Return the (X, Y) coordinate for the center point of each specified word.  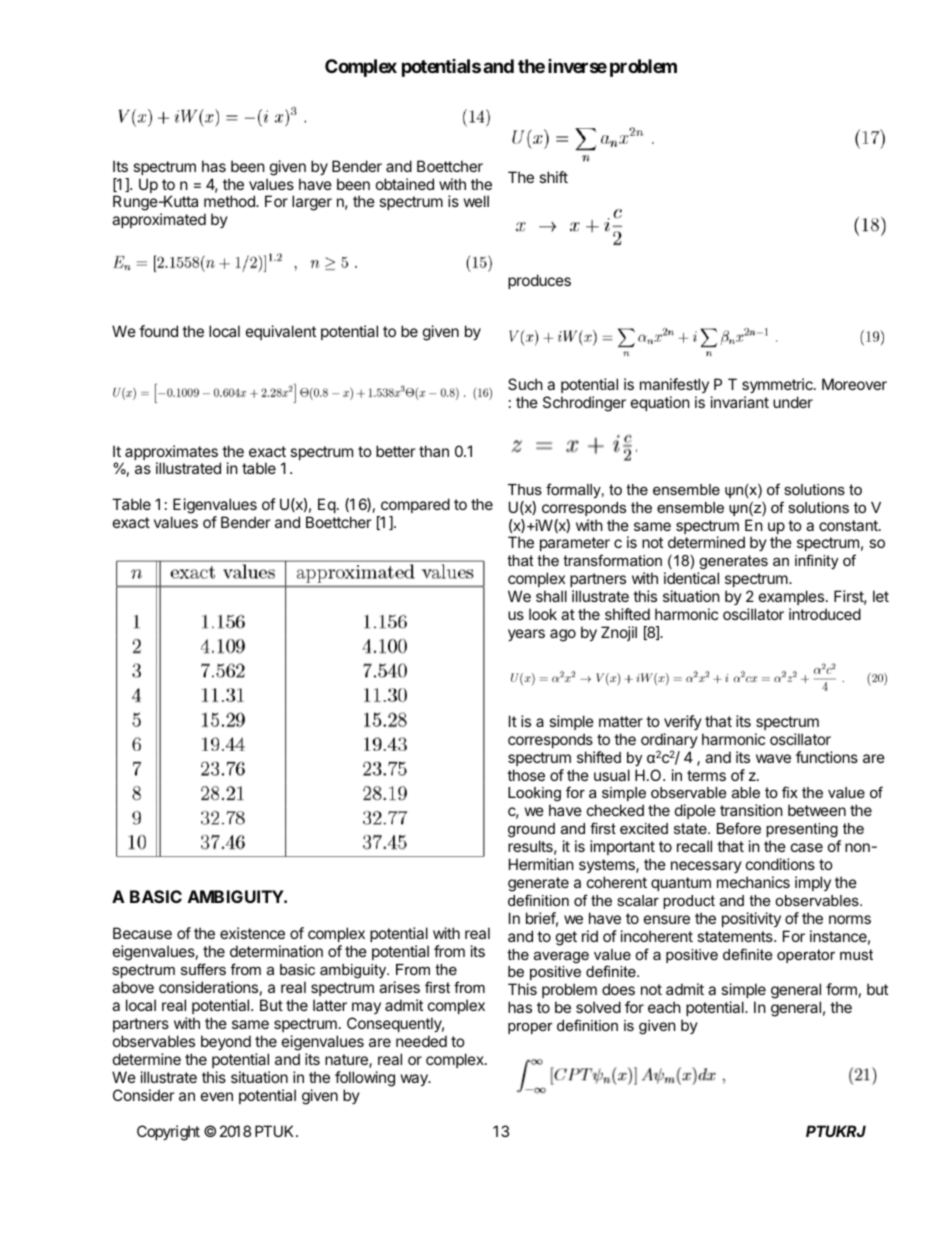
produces (539, 281)
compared (414, 507)
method (230, 201)
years (526, 635)
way (415, 1080)
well (476, 201)
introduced (825, 614)
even (217, 1096)
